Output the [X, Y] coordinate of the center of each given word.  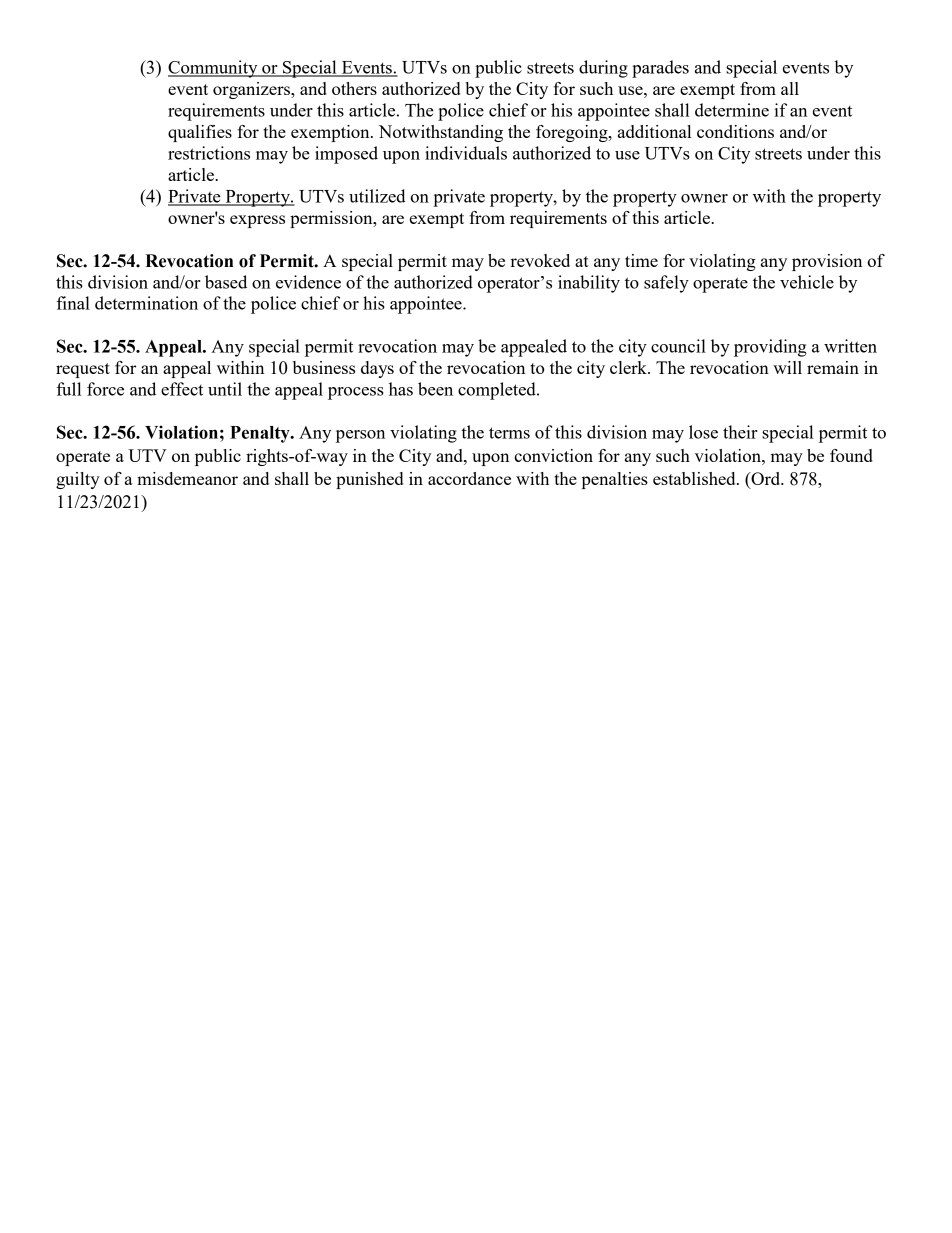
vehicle [807, 282]
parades [660, 69]
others [354, 88]
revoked [540, 260]
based [226, 282]
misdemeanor [187, 478]
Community [214, 69]
